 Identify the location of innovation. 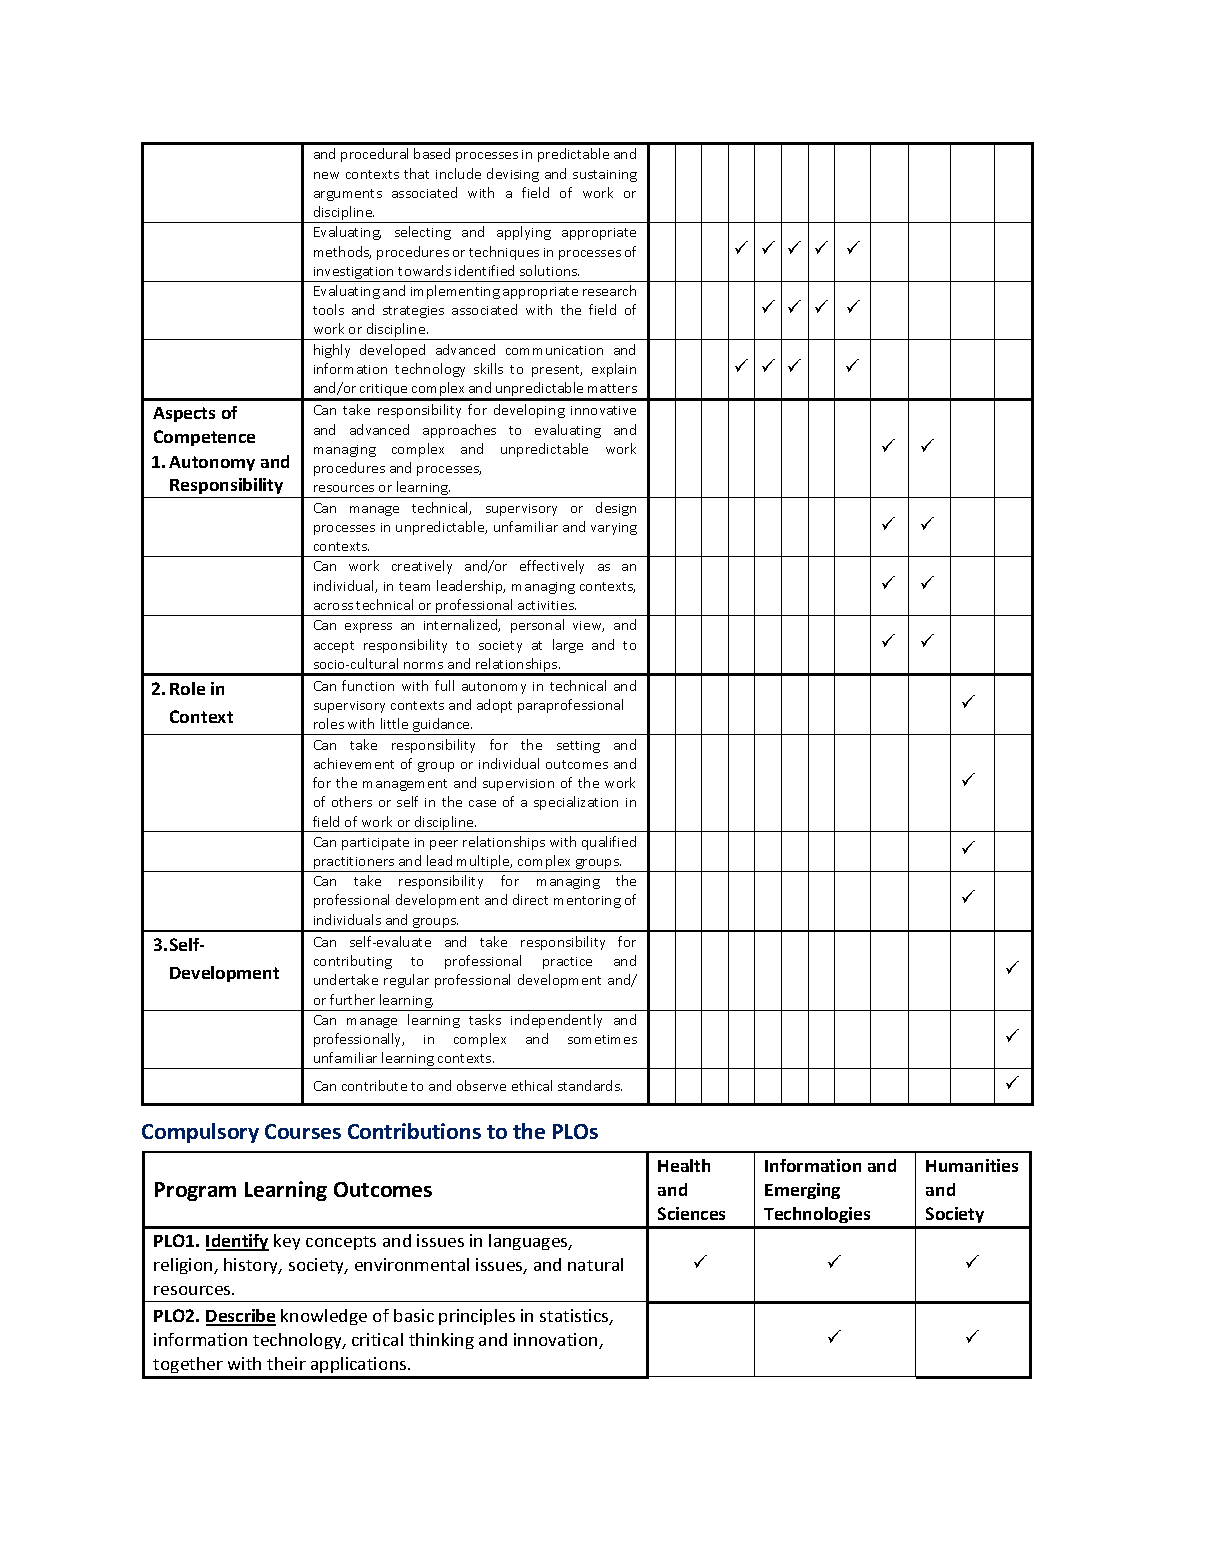
(557, 1341).
